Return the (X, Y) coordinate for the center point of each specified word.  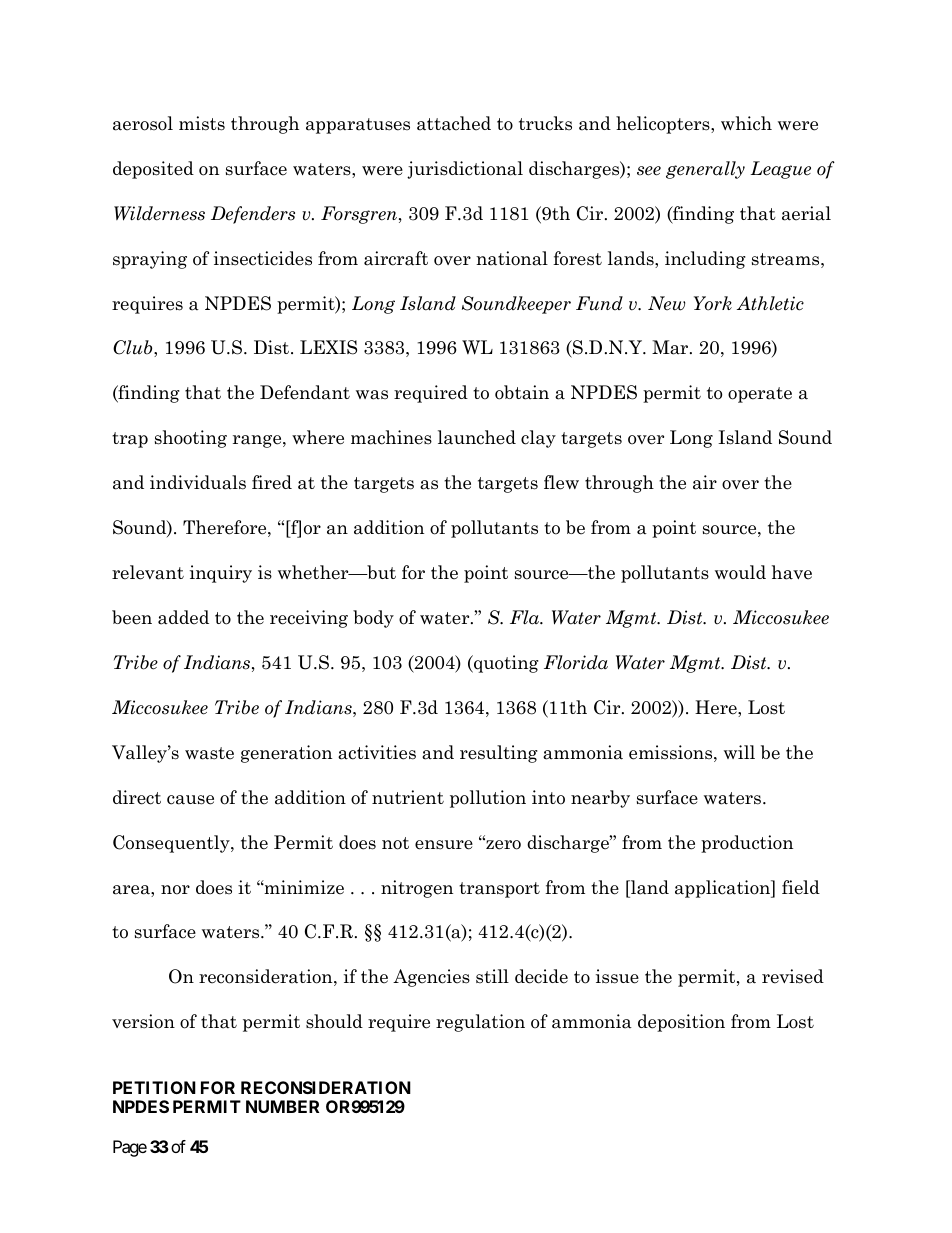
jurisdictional (465, 170)
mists (202, 123)
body (373, 619)
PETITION (154, 1087)
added (183, 617)
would (740, 572)
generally (705, 170)
